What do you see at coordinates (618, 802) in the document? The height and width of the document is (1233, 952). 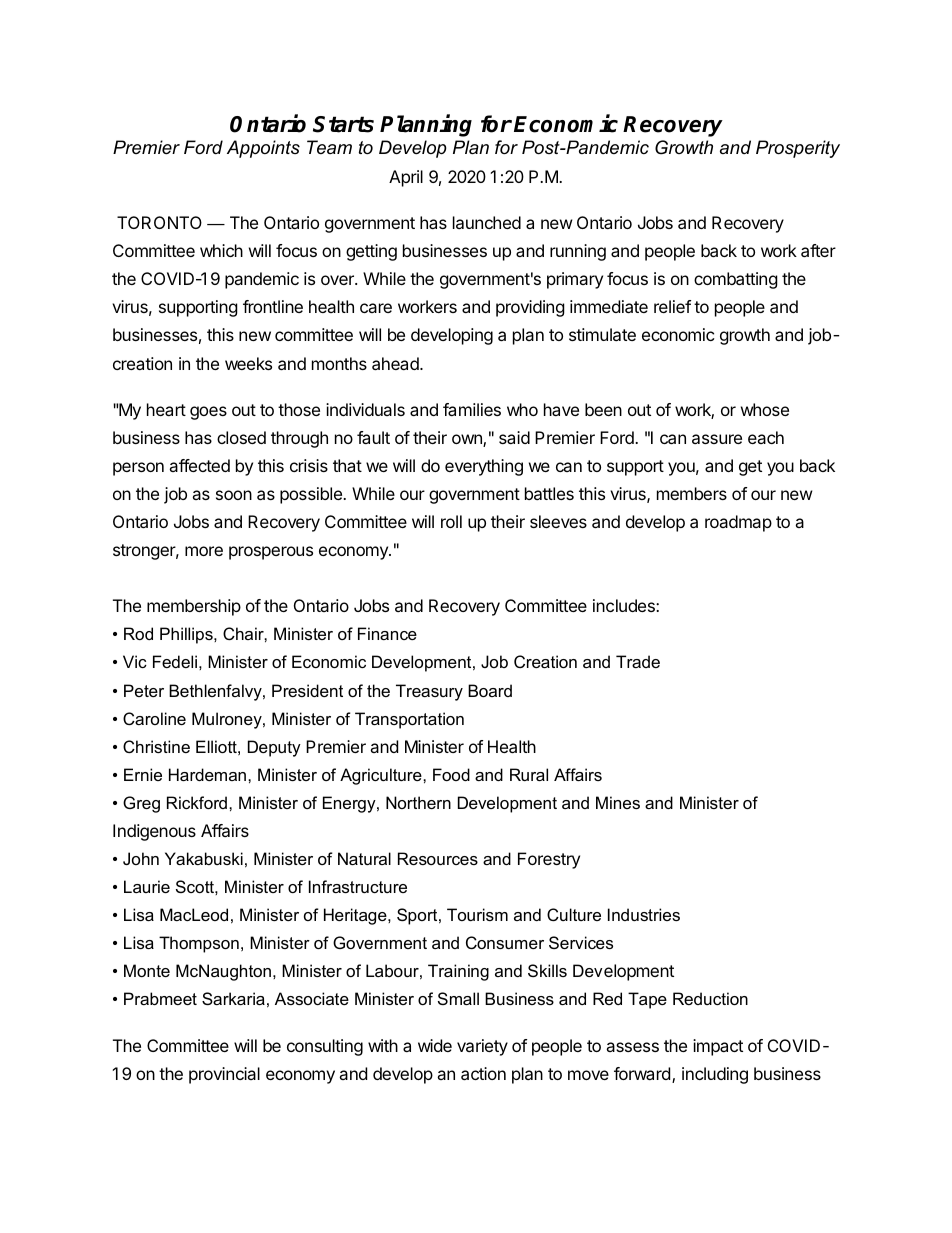 I see `Mines` at bounding box center [618, 802].
